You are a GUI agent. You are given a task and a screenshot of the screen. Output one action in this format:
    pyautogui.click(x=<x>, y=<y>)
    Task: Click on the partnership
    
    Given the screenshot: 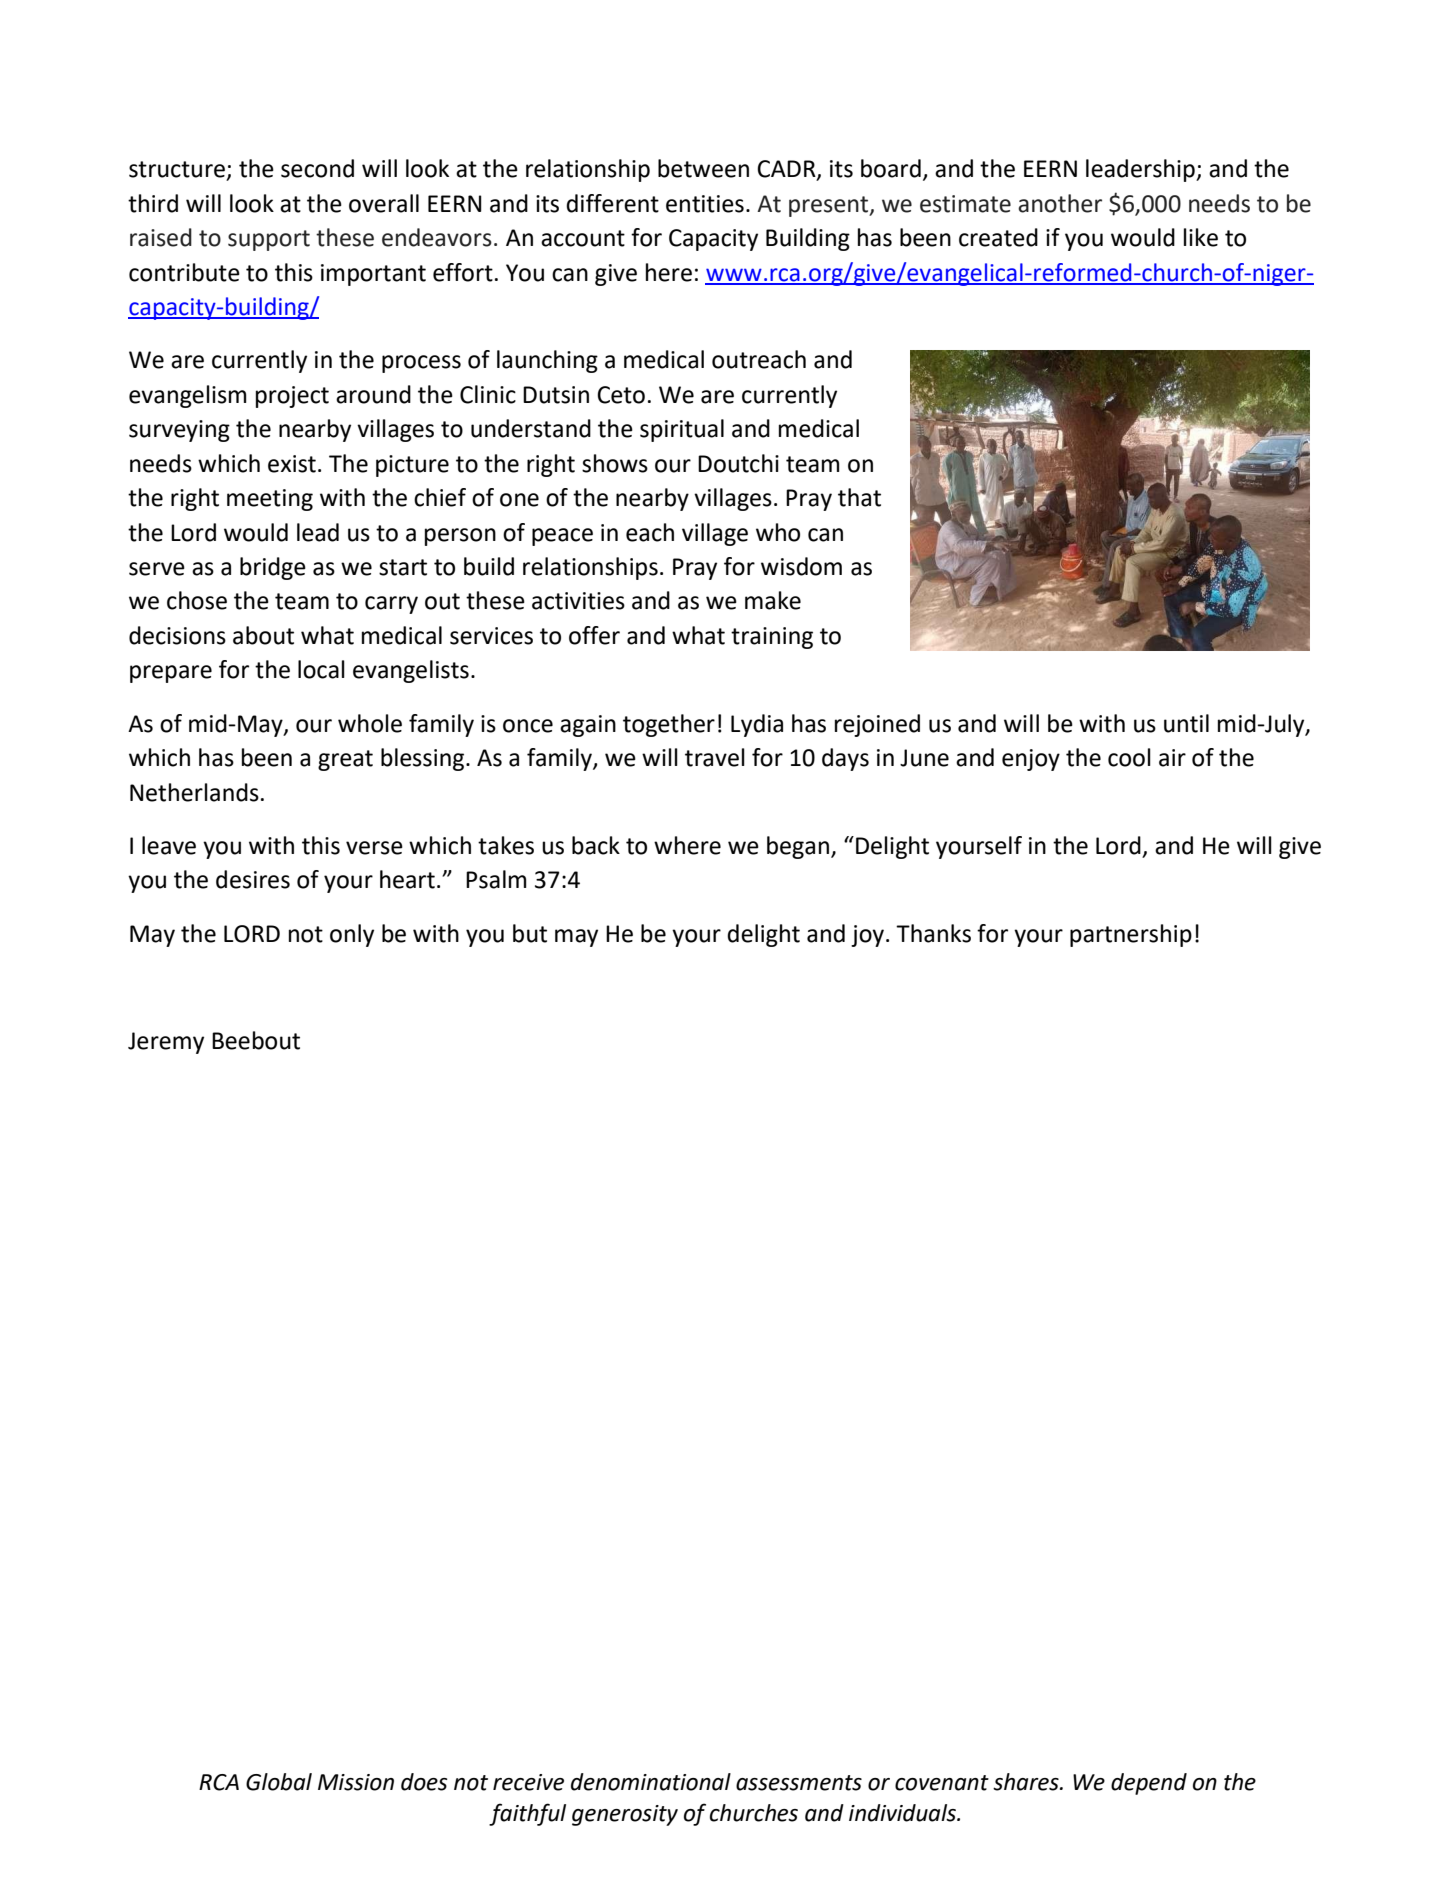 What is the action you would take?
    pyautogui.click(x=1131, y=935)
